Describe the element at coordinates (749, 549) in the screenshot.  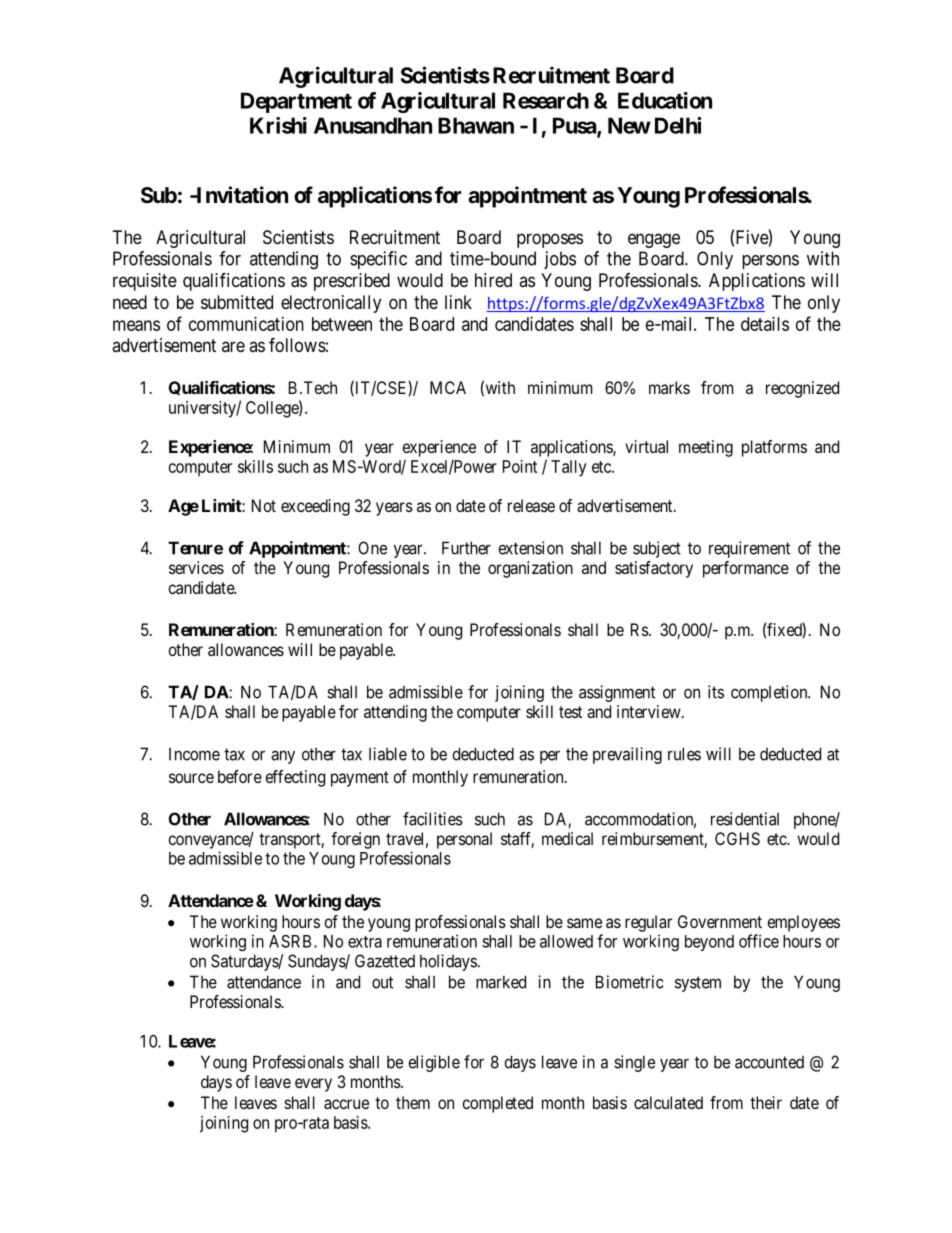
I see `requirement` at that location.
